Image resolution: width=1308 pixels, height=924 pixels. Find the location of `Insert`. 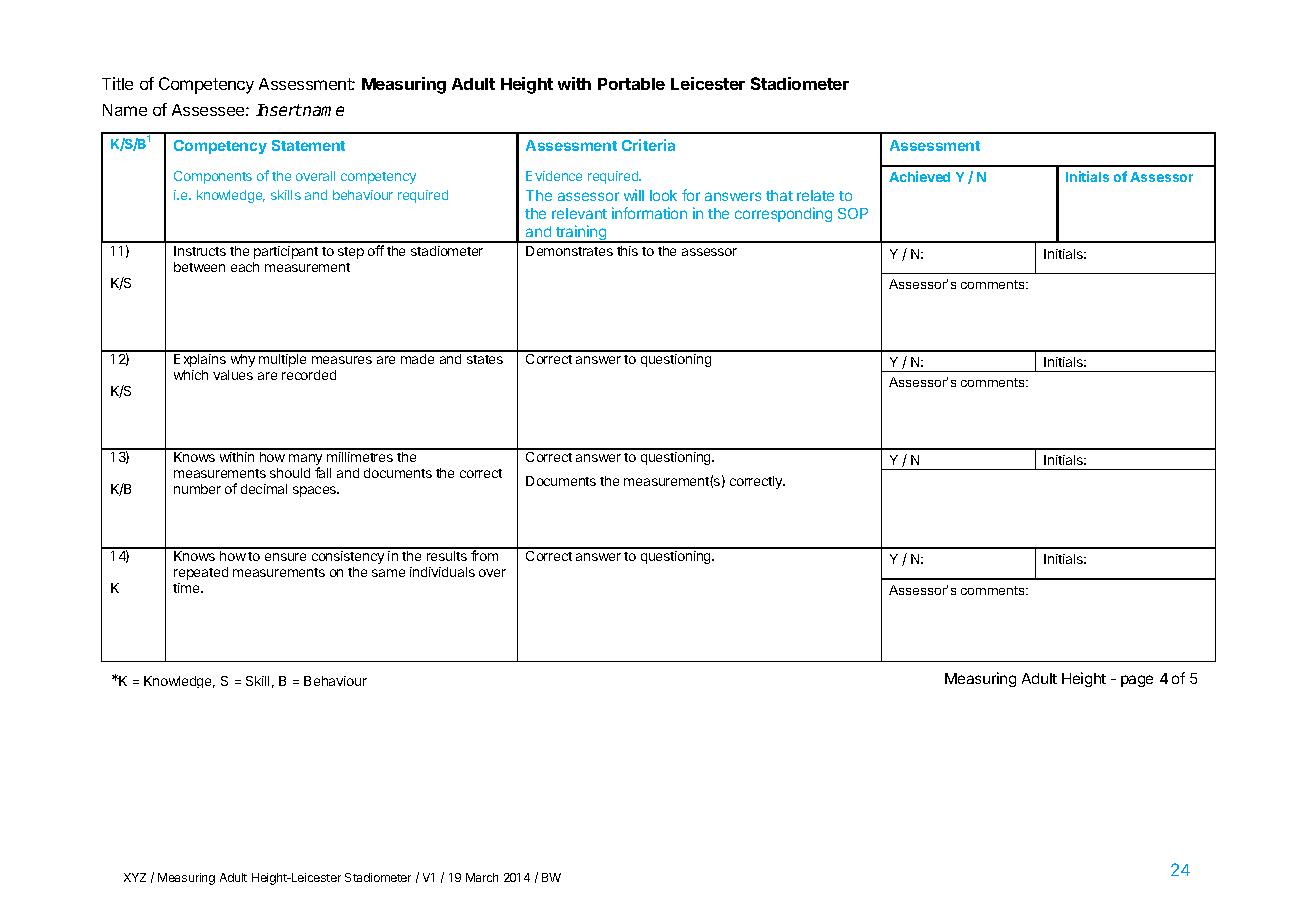

Insert is located at coordinates (279, 110).
